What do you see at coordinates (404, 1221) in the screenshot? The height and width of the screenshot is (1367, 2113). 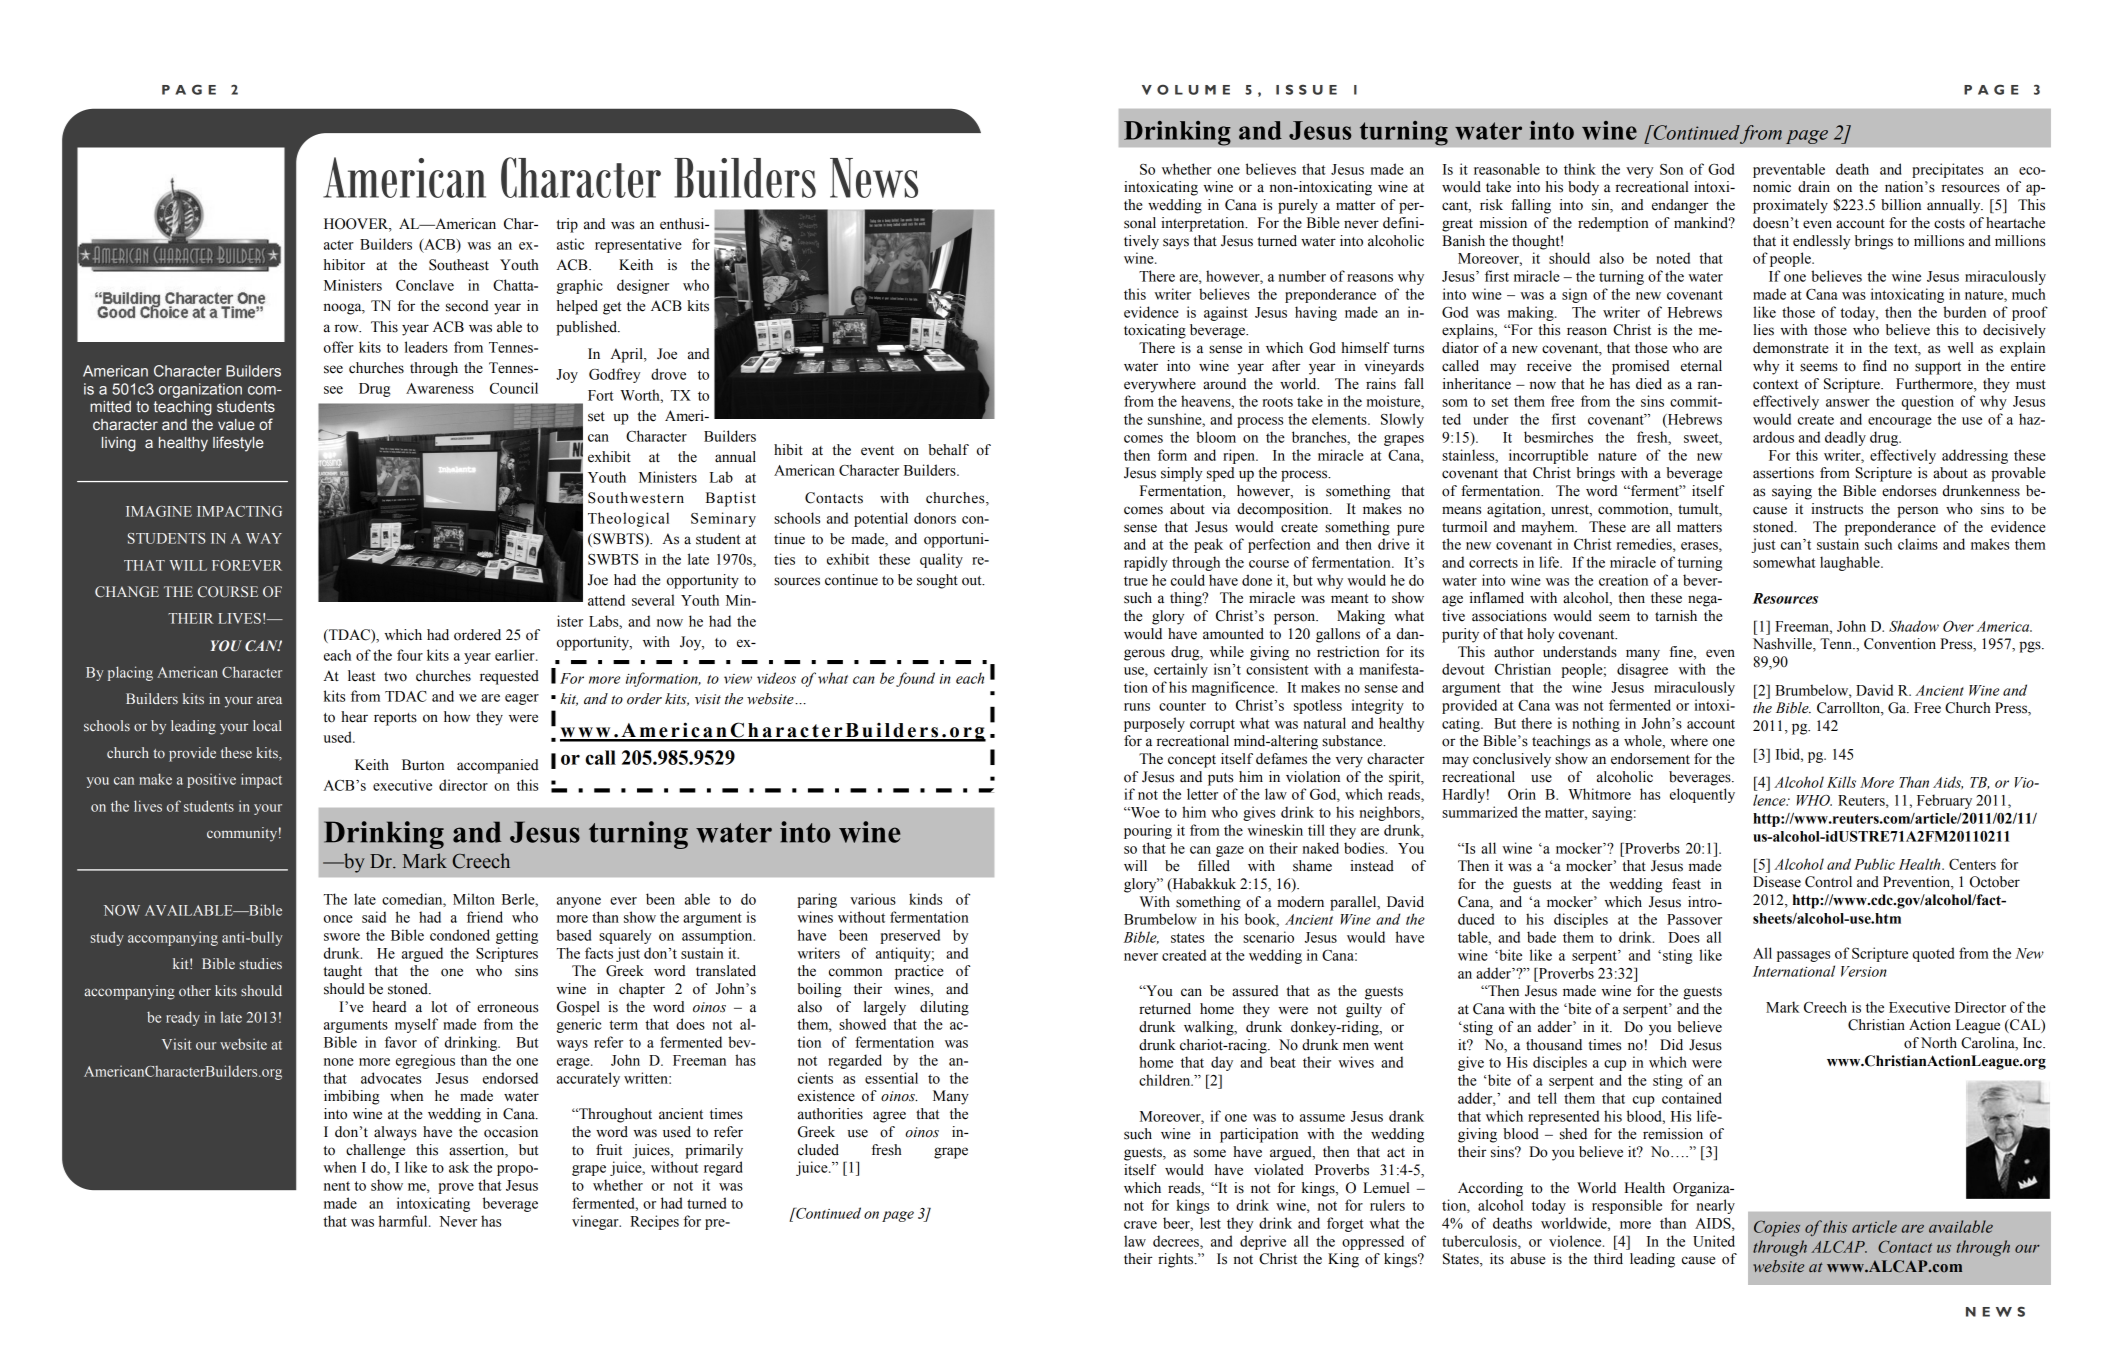 I see `harmful` at bounding box center [404, 1221].
